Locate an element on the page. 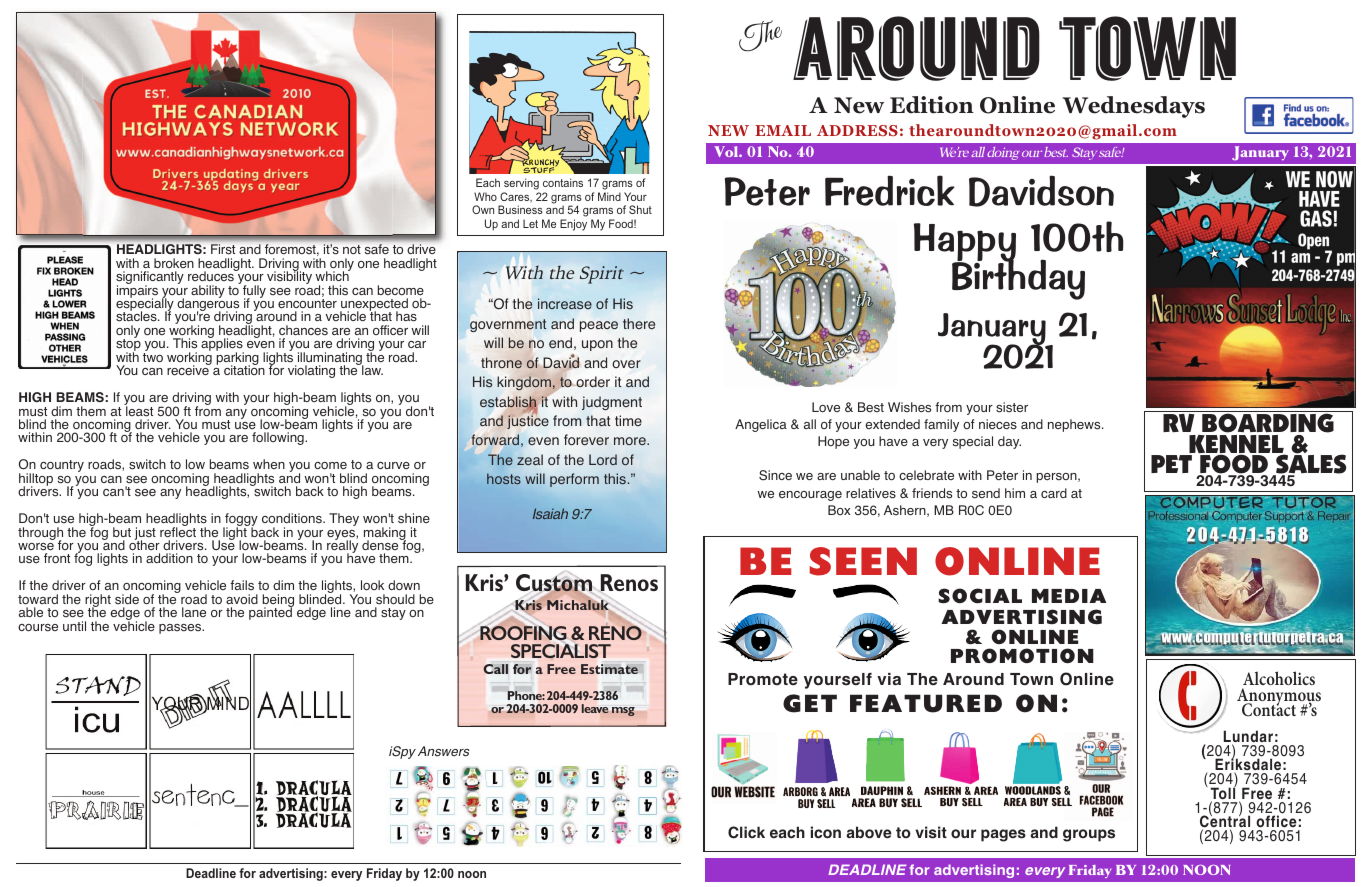  increase is located at coordinates (565, 303).
